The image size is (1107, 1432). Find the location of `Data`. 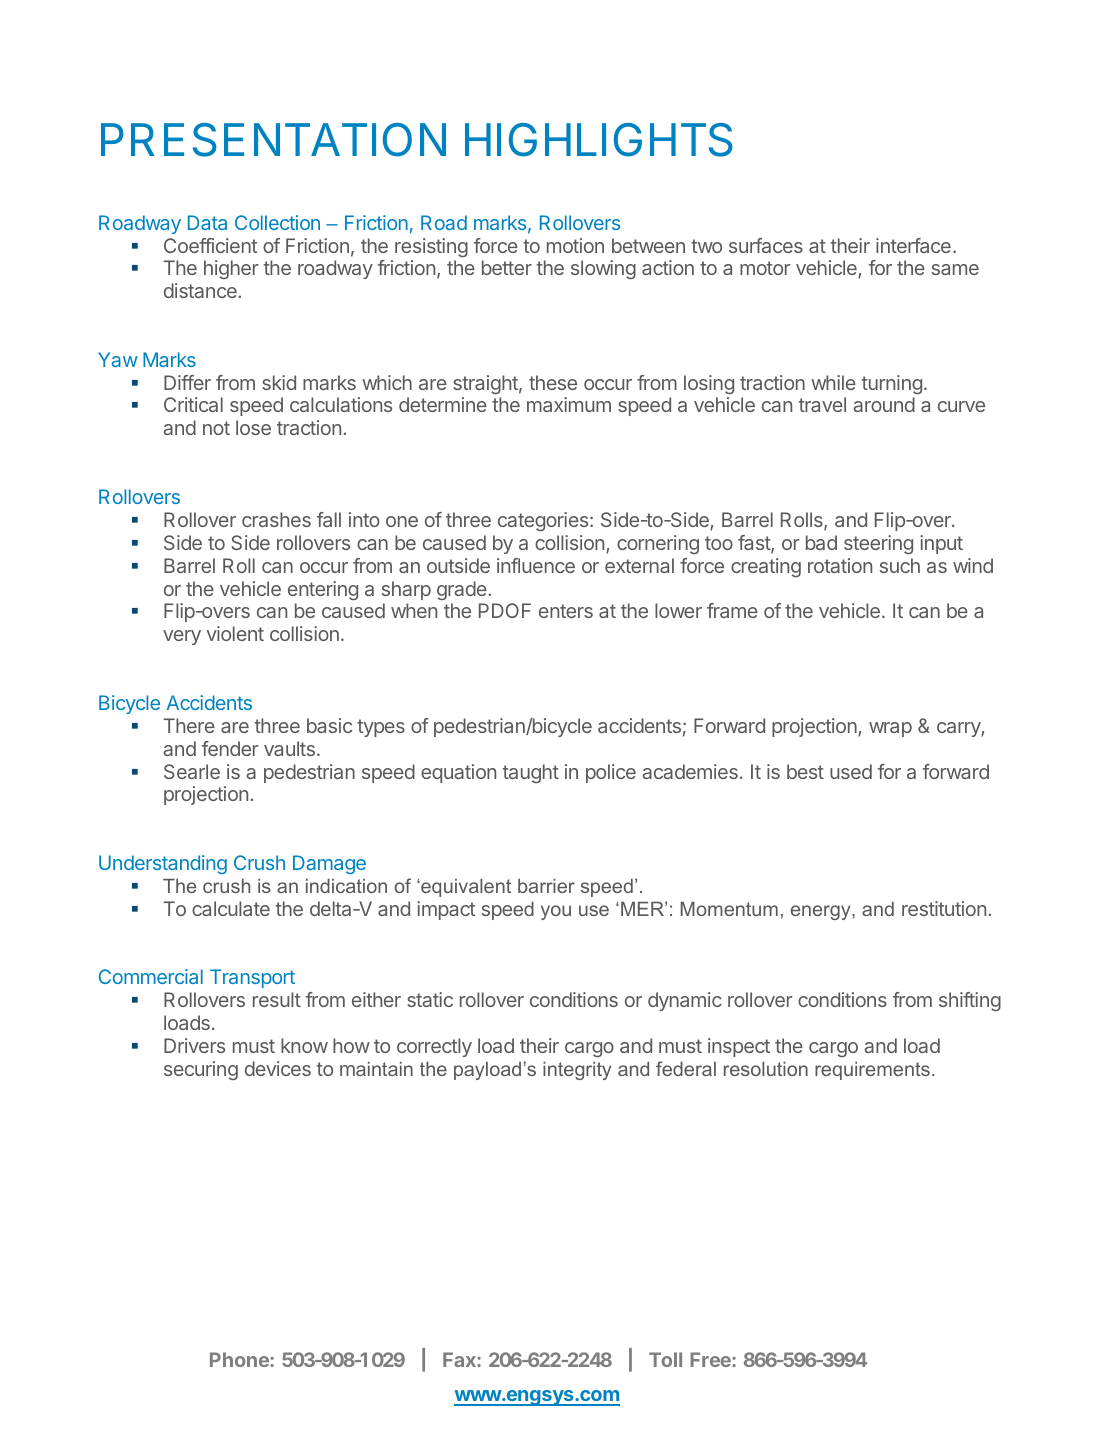

Data is located at coordinates (207, 222).
